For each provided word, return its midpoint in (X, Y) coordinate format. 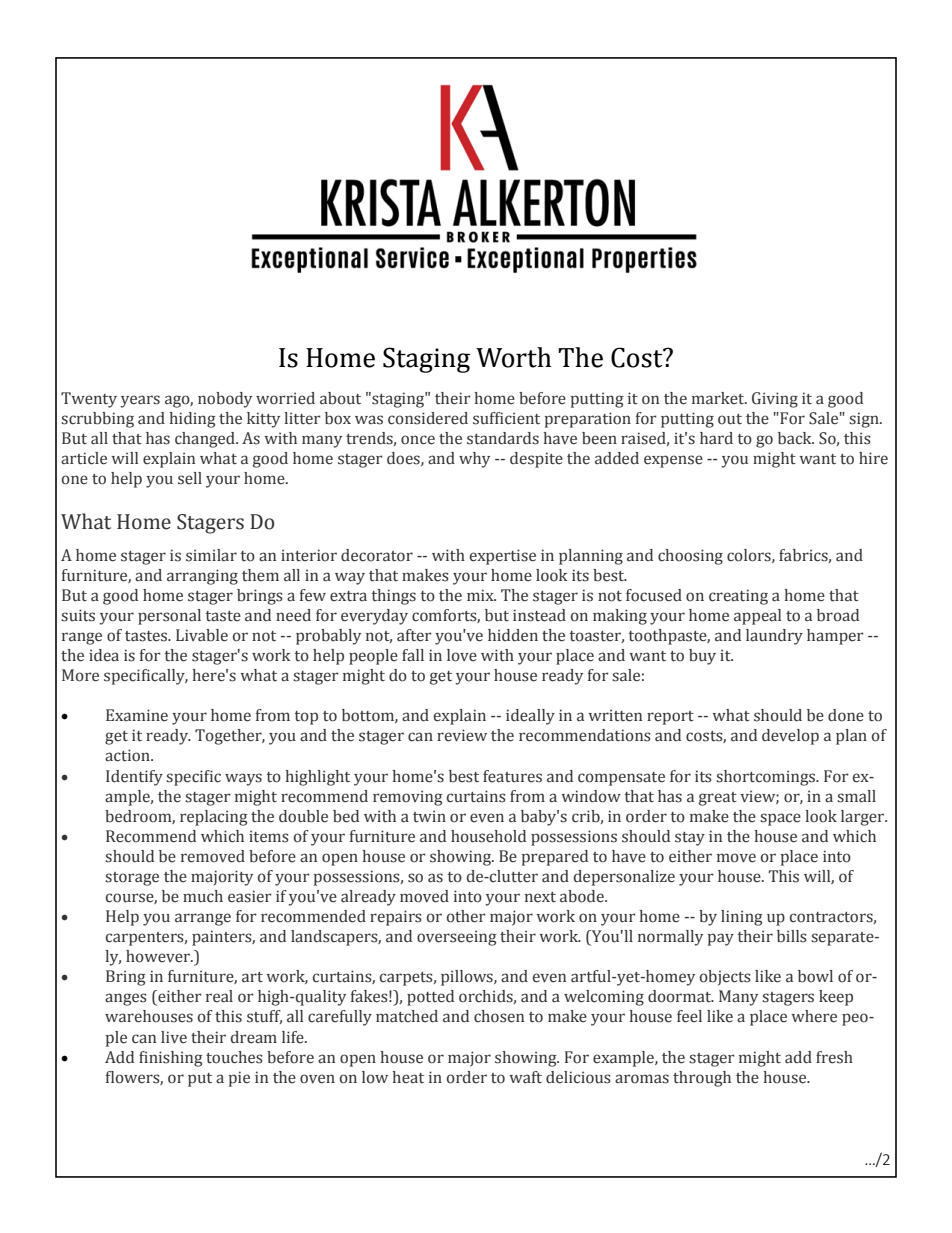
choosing (690, 557)
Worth (513, 357)
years (140, 401)
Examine (137, 715)
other (466, 916)
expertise (503, 557)
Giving (775, 400)
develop (790, 737)
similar (211, 555)
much (203, 896)
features (512, 776)
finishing (171, 1059)
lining (742, 918)
